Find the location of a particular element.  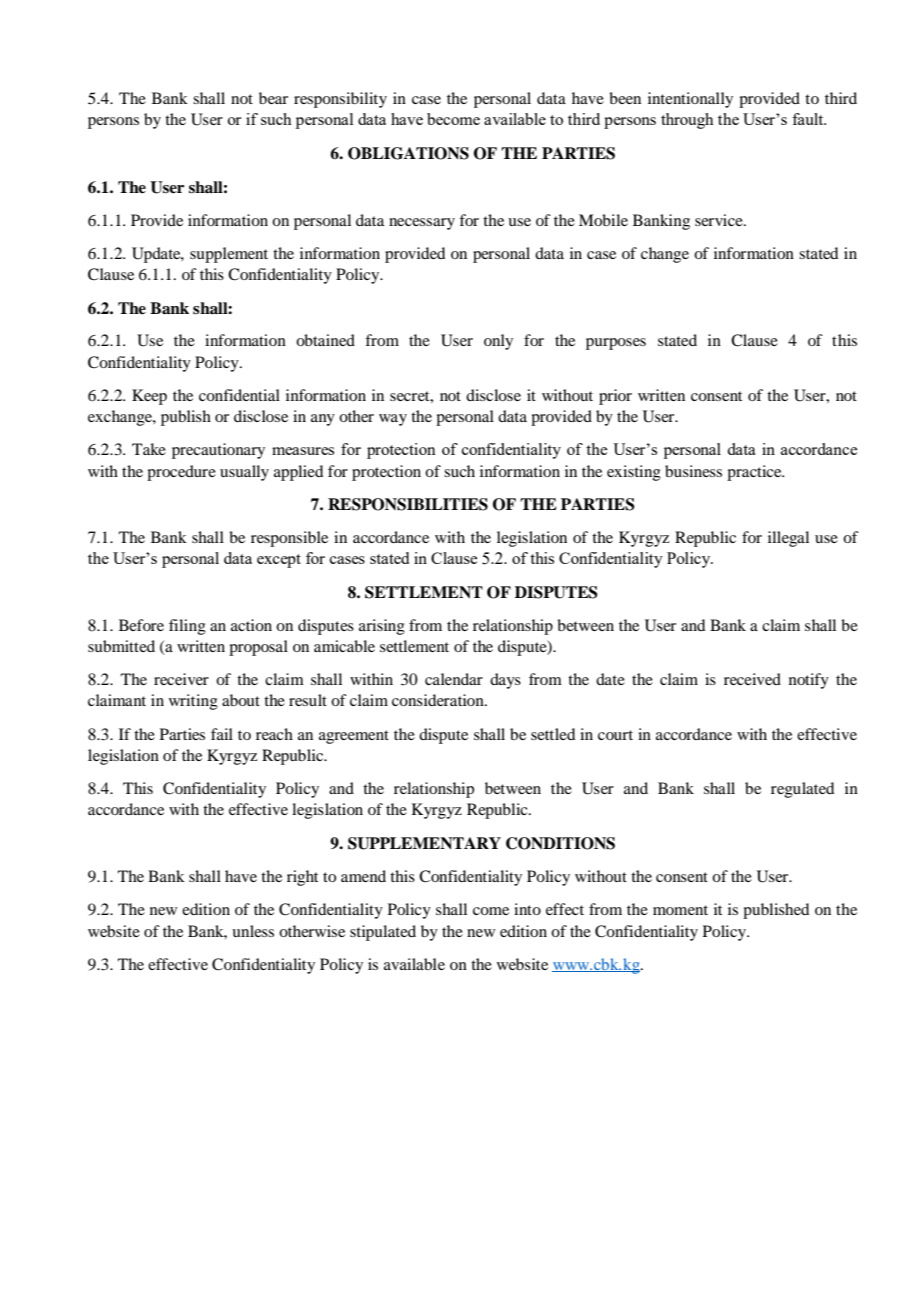

necessary is located at coordinates (422, 224).
